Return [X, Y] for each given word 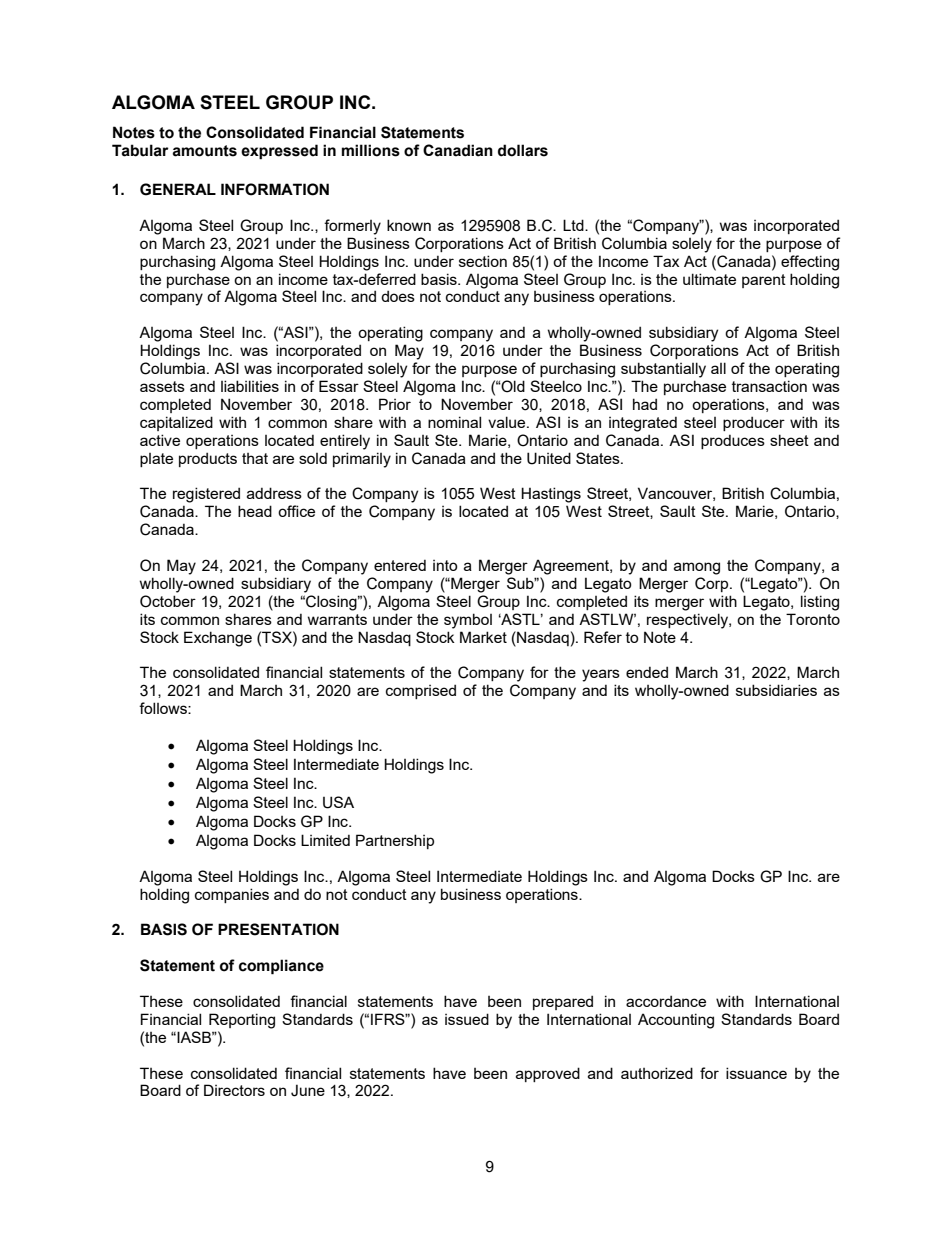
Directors [234, 1090]
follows [164, 708]
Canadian [458, 150]
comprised [421, 691]
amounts [204, 151]
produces [733, 441]
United [549, 458]
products [208, 459]
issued [467, 1019]
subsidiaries [776, 690]
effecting [810, 263]
